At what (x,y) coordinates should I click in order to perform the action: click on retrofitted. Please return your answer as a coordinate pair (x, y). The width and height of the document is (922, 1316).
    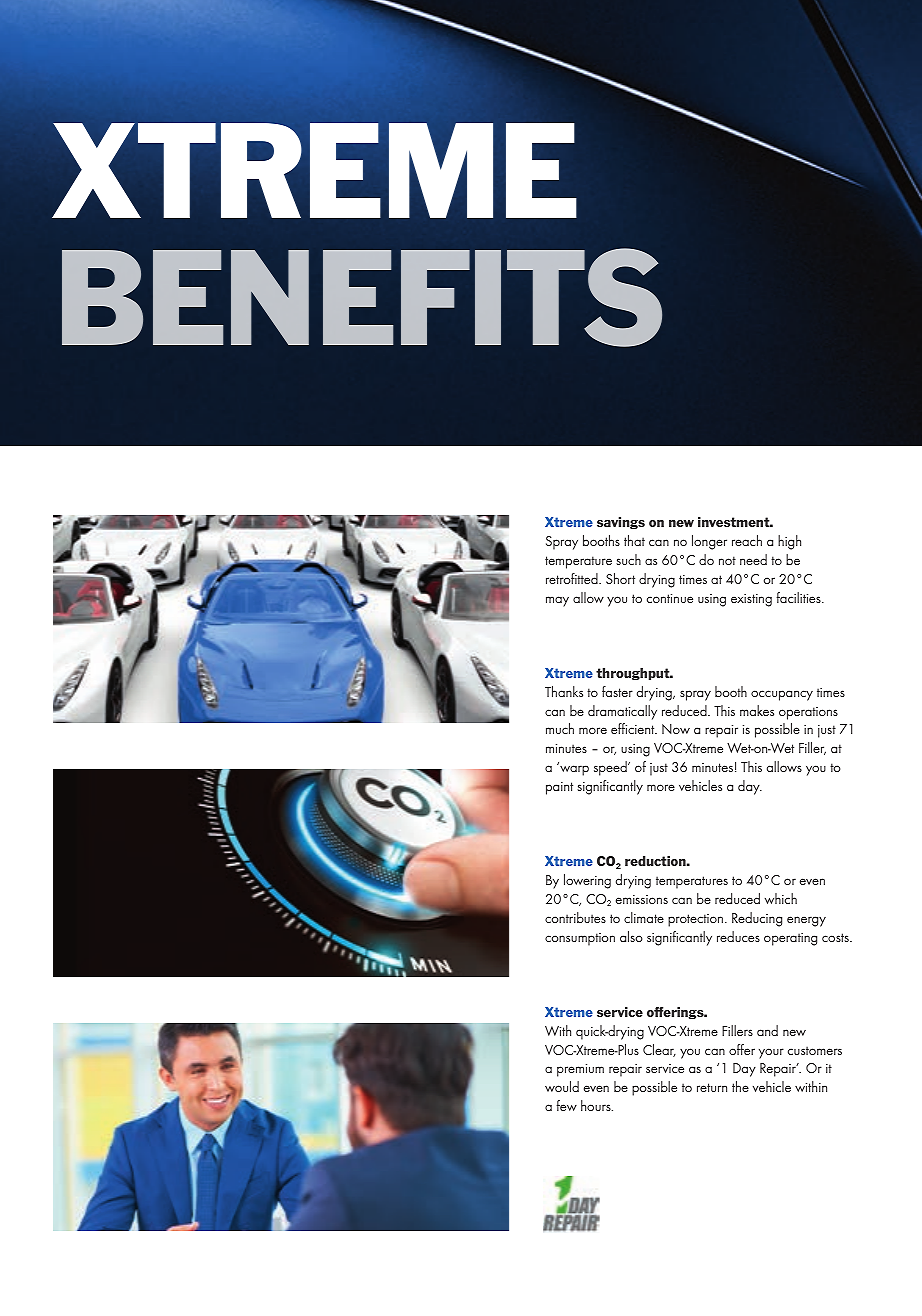
    Looking at the image, I should click on (573, 578).
